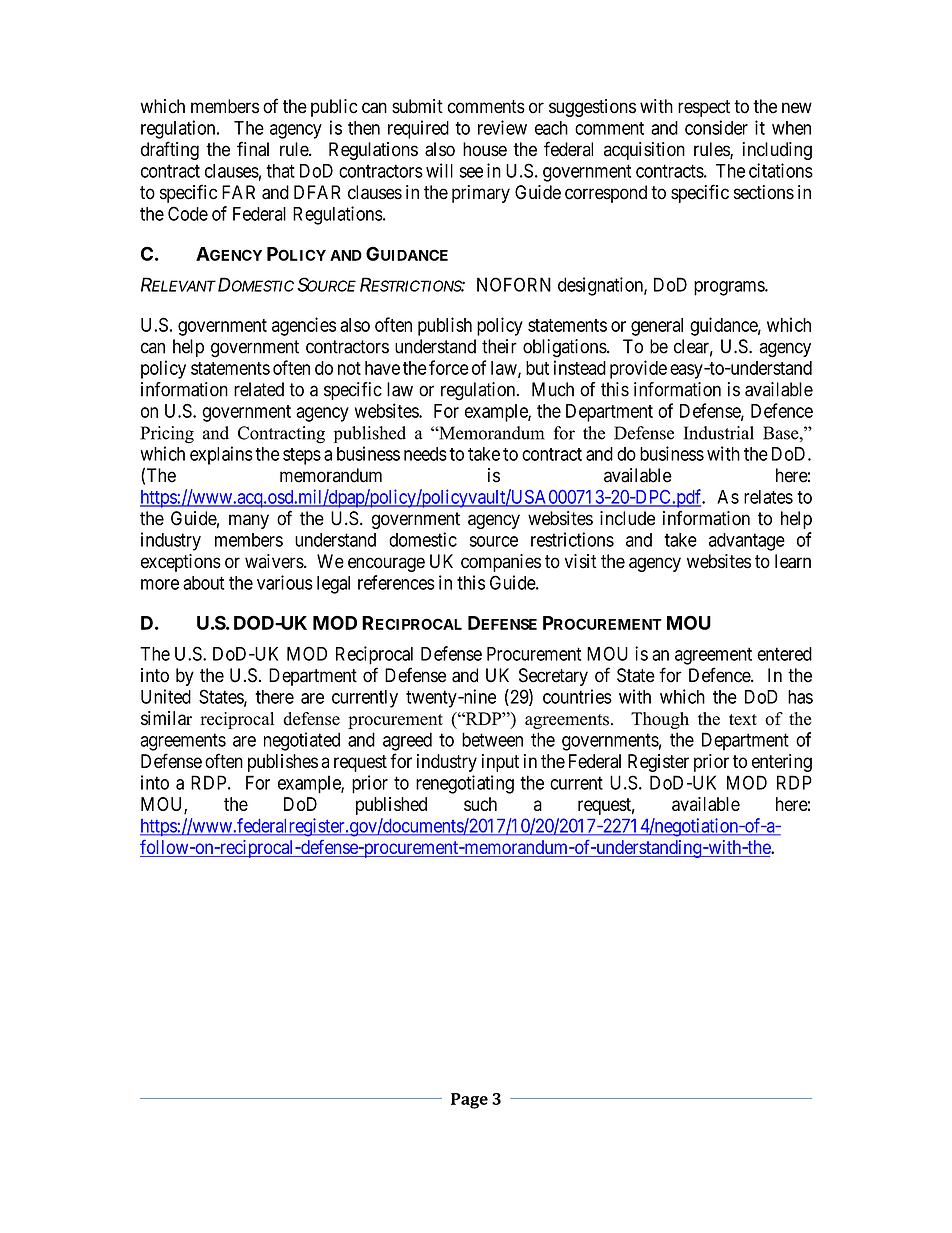  What do you see at coordinates (716, 127) in the page?
I see `consider` at bounding box center [716, 127].
